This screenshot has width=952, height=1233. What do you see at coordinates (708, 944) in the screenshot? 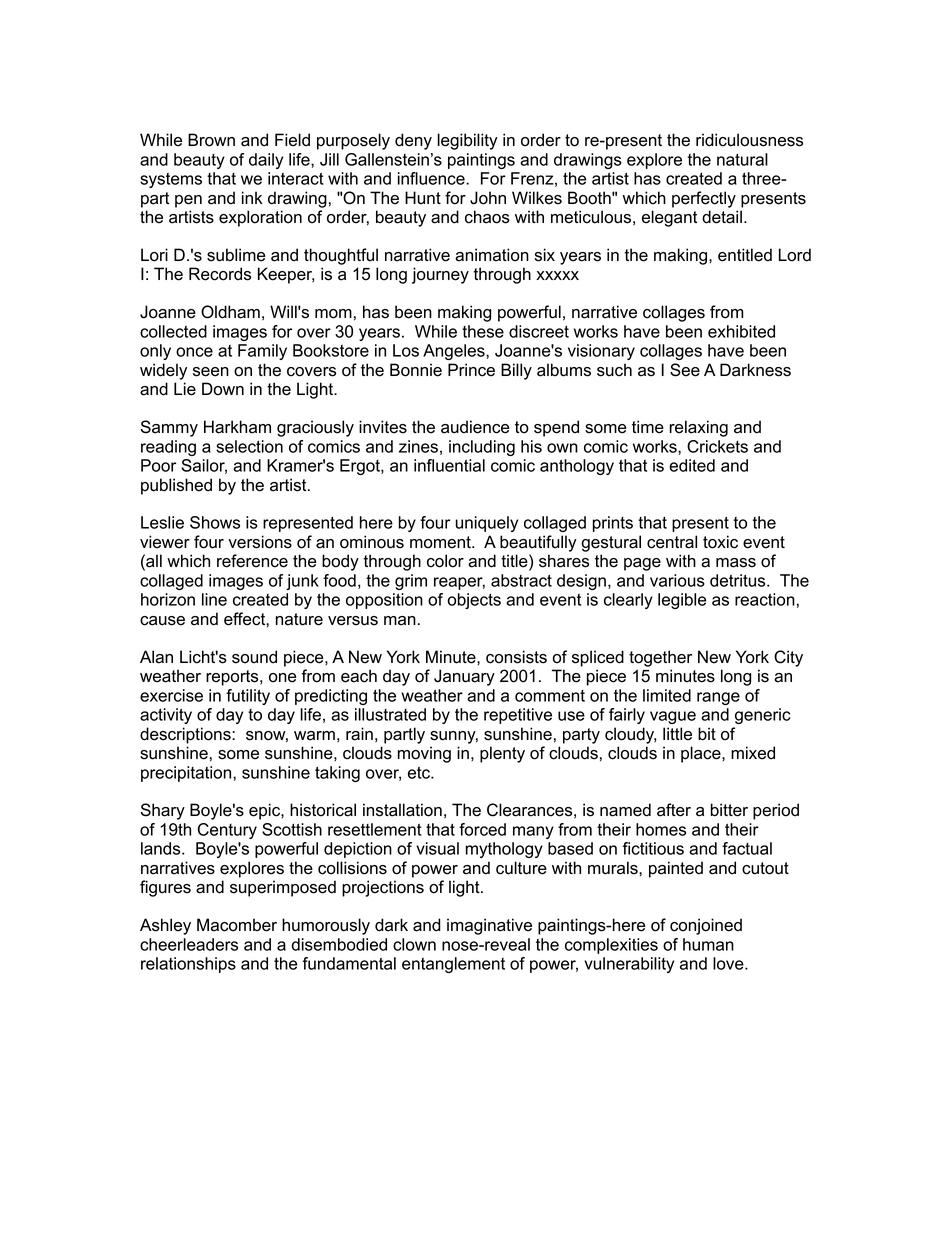
I see `human` at bounding box center [708, 944].
